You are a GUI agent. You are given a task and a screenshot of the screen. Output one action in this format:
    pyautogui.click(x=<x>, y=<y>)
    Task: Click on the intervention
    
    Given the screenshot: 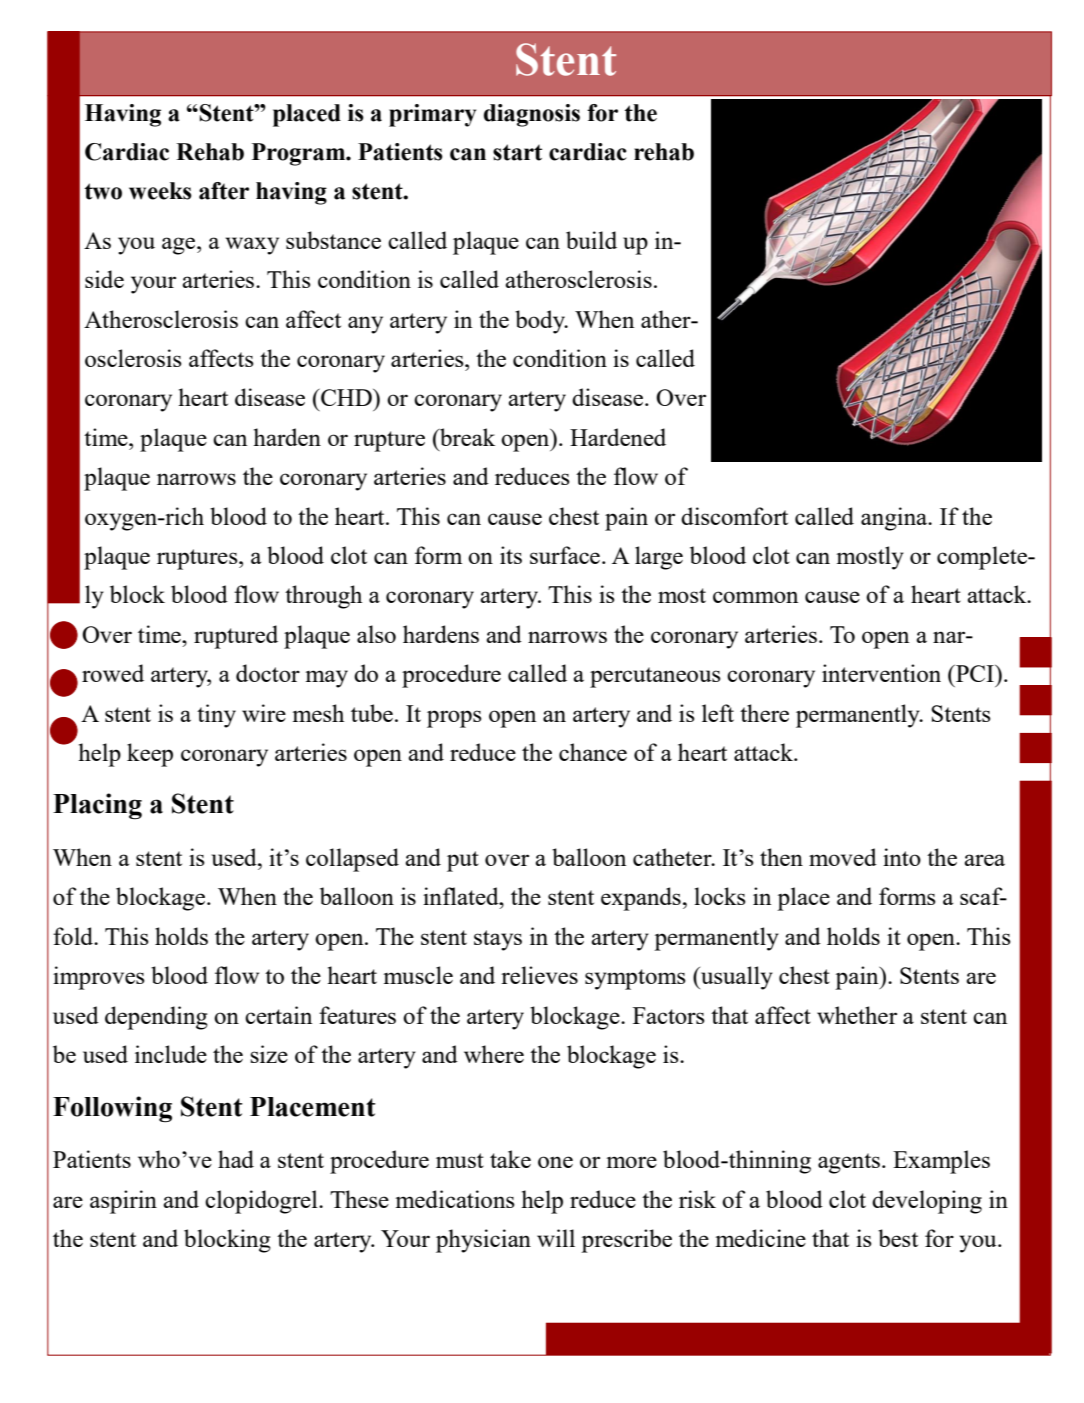 What is the action you would take?
    pyautogui.click(x=881, y=673)
